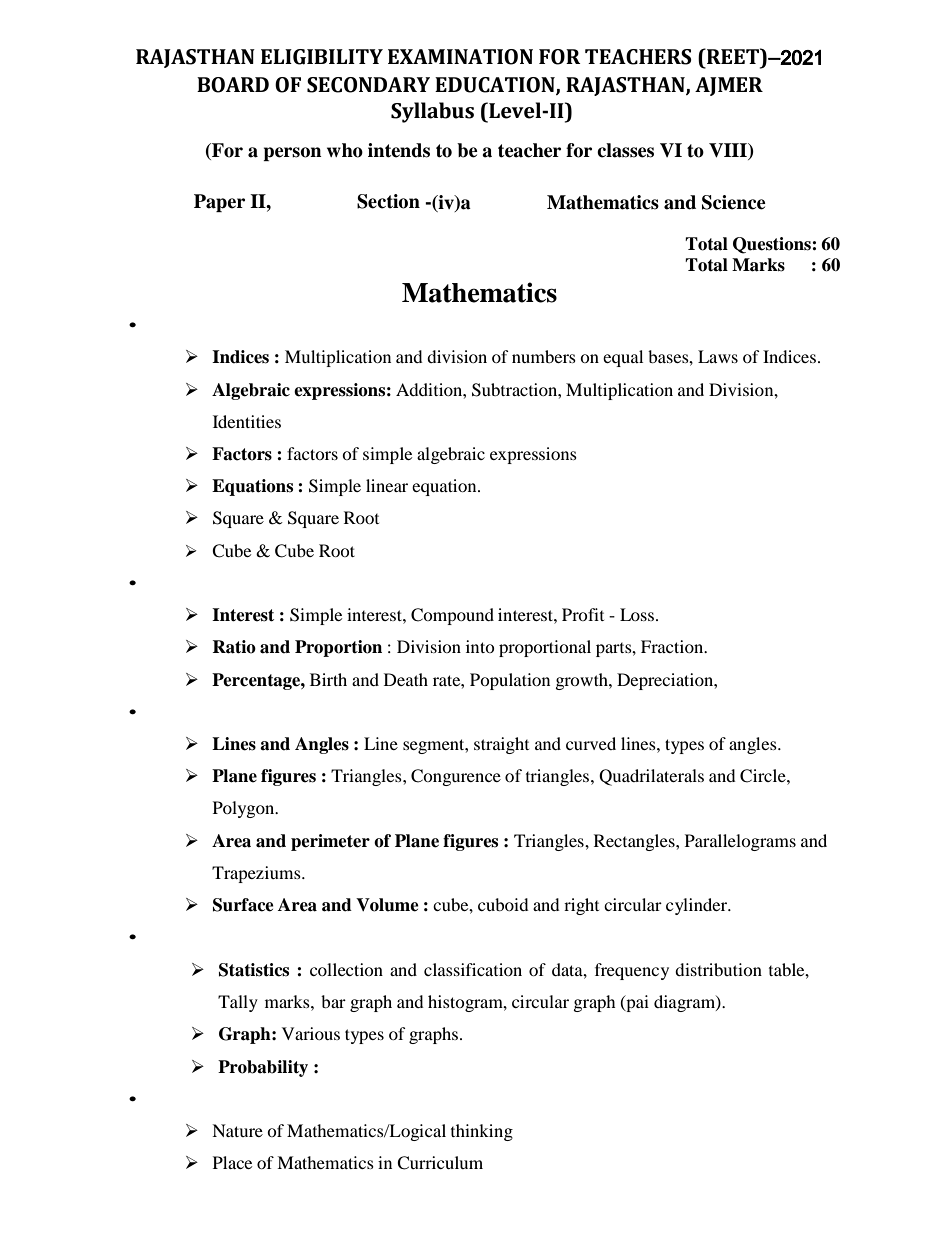  Describe the element at coordinates (673, 646) in the image. I see `Fraction` at that location.
